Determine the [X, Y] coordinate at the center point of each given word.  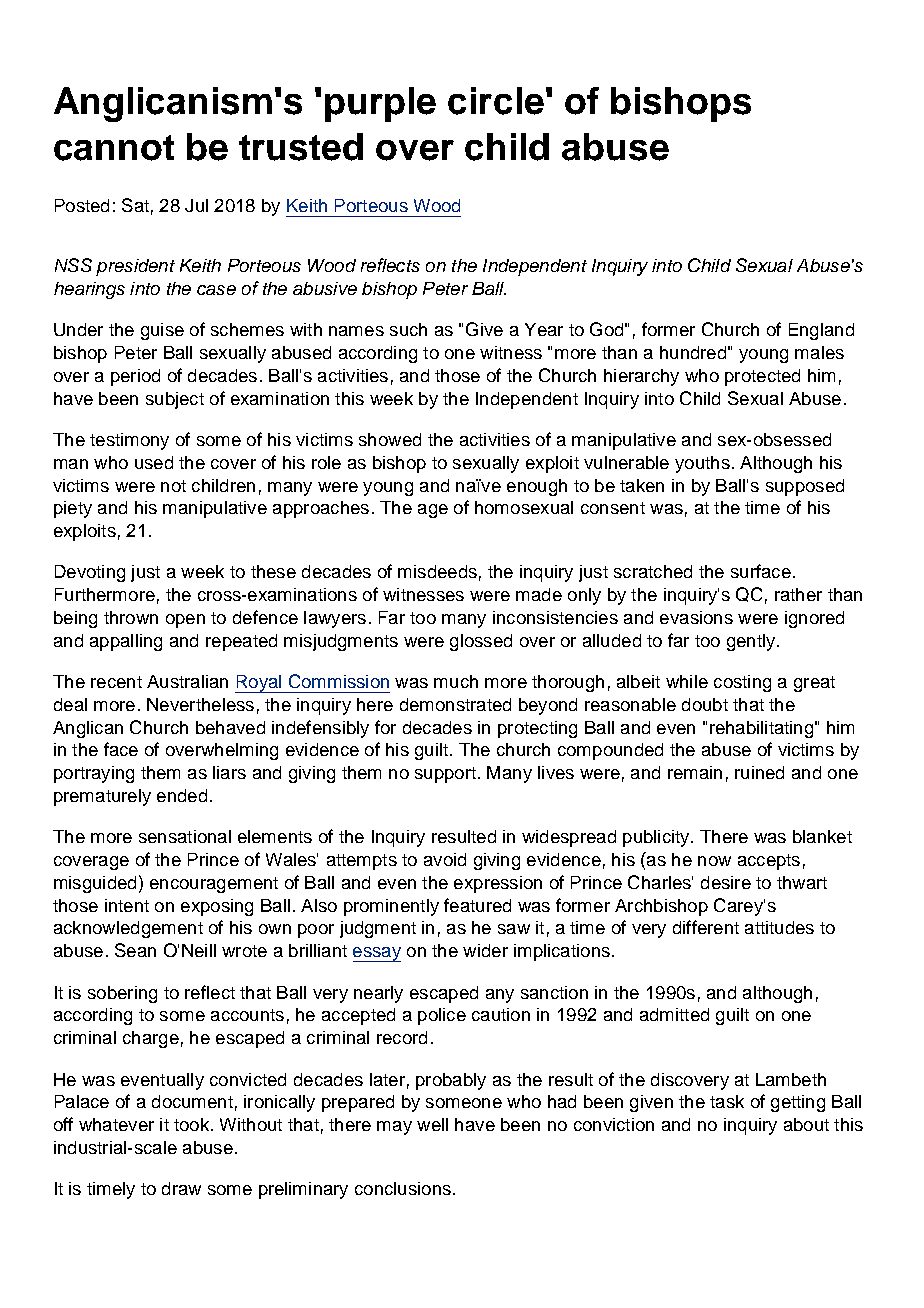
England [821, 331]
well [432, 1124]
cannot [114, 148]
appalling [126, 642]
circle [496, 101]
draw [181, 1188]
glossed [481, 642]
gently [752, 642]
